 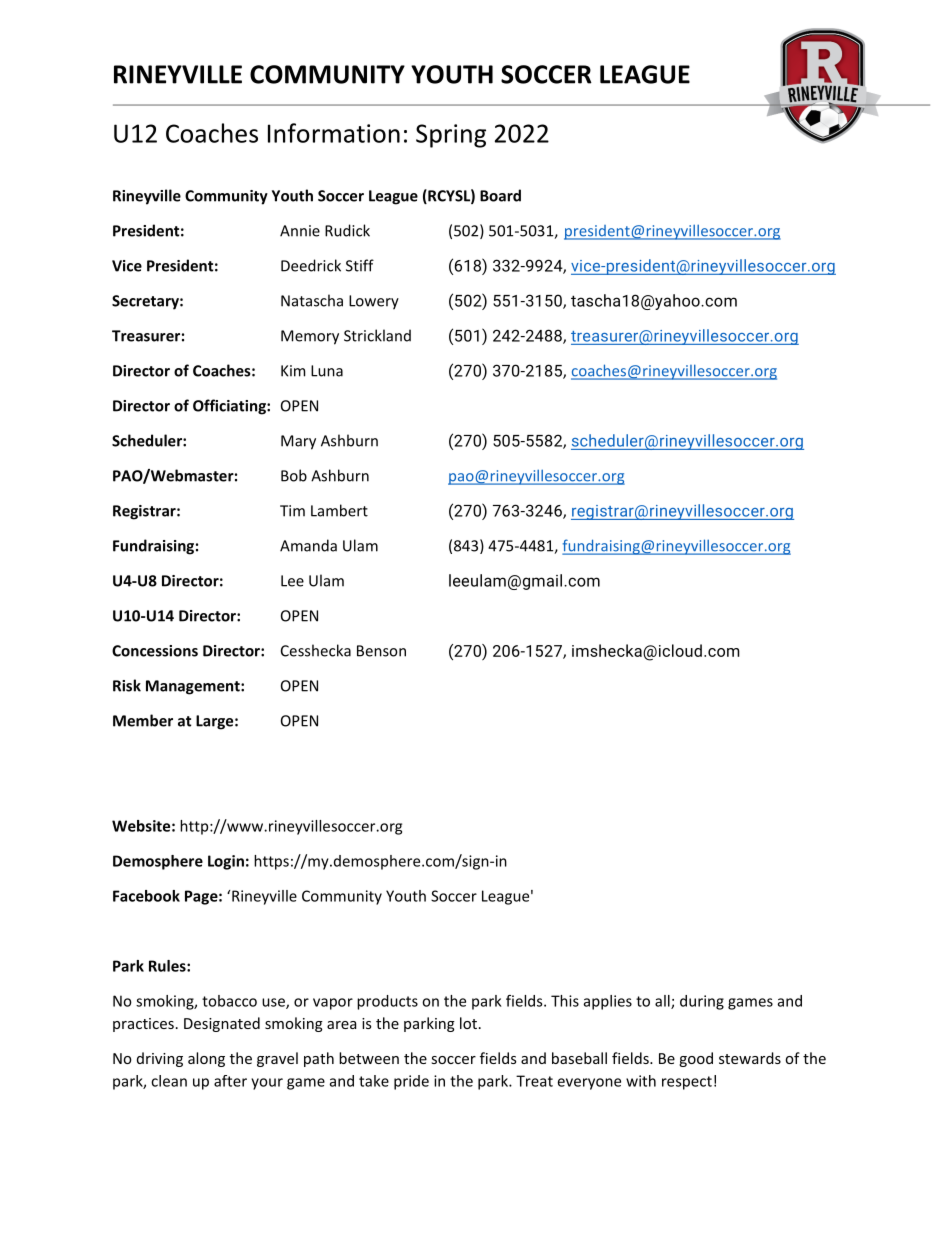 What do you see at coordinates (451, 136) in the image?
I see `Spring` at bounding box center [451, 136].
